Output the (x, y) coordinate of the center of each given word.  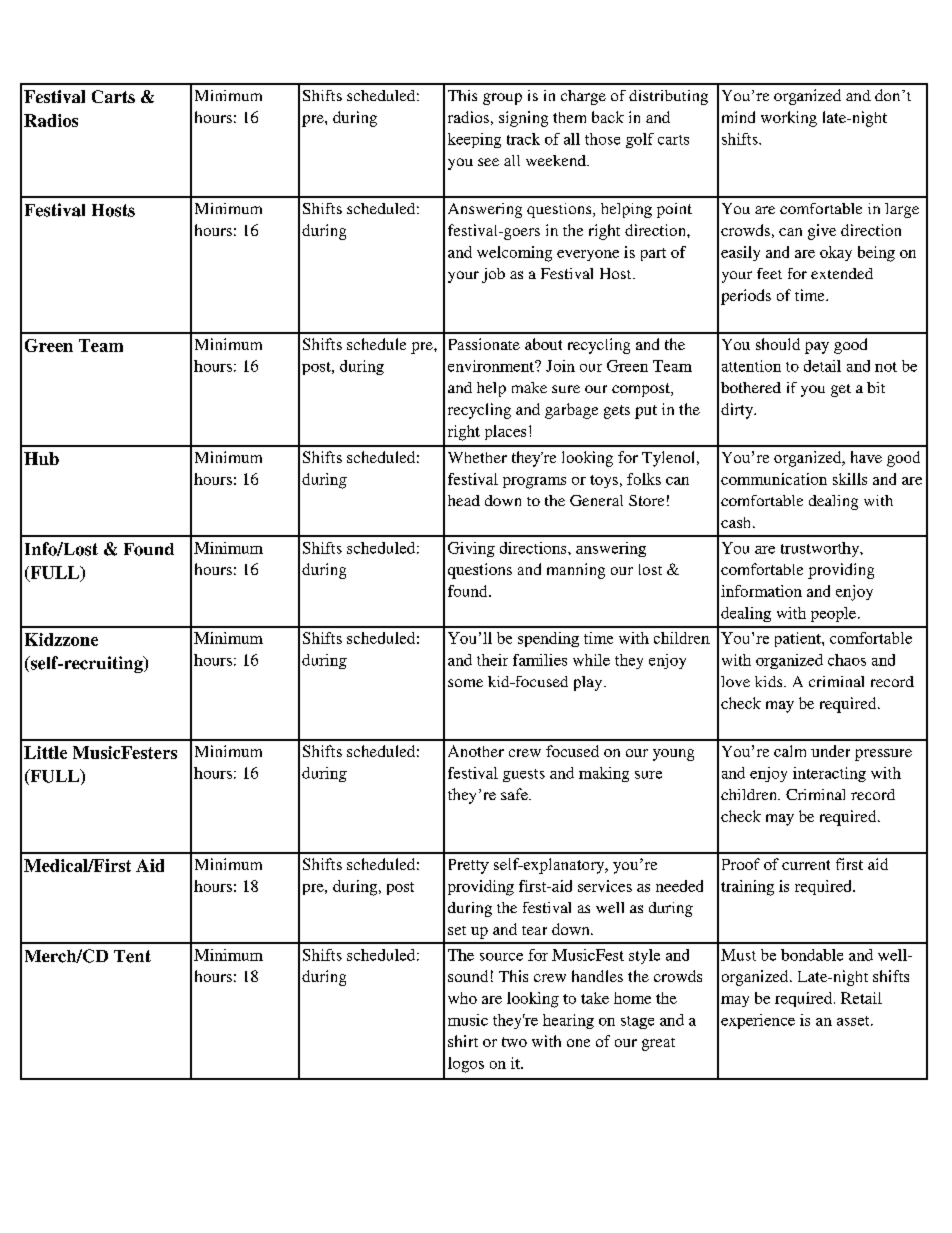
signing (523, 119)
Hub (41, 458)
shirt (463, 1041)
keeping (474, 140)
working (789, 119)
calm (790, 751)
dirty (738, 411)
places (505, 432)
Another (476, 751)
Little (45, 752)
